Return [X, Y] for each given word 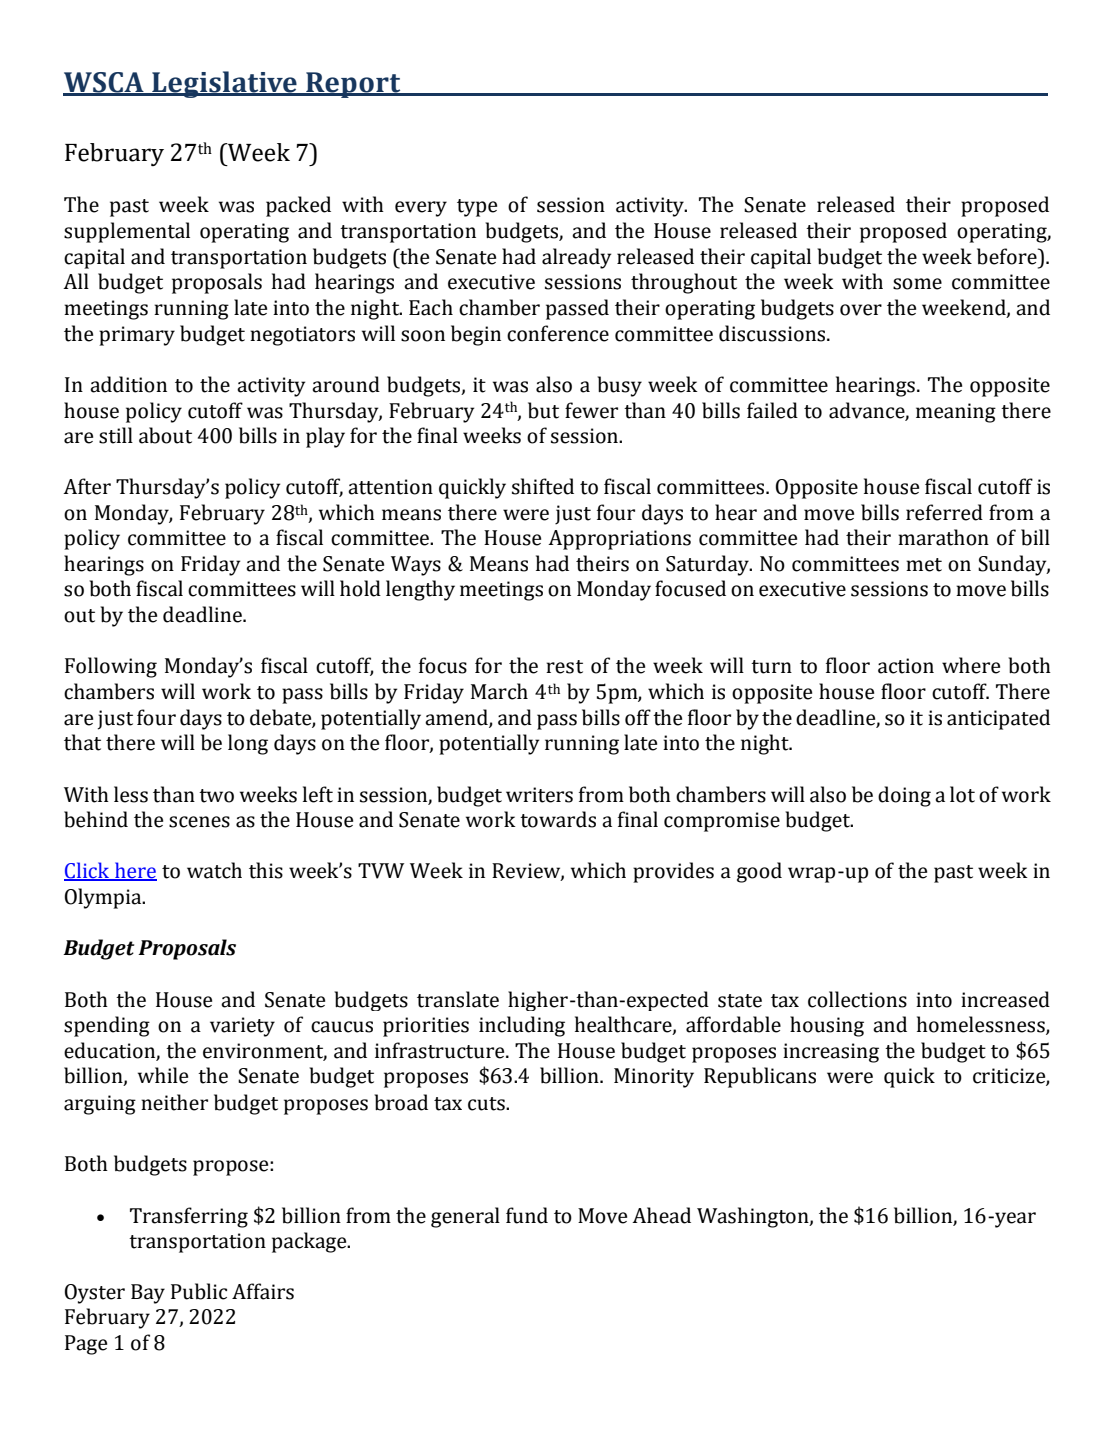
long [248, 744]
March [499, 691]
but [543, 410]
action [906, 666]
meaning [956, 413]
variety [242, 1027]
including [522, 1026]
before [1008, 256]
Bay [148, 1294]
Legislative [224, 84]
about [165, 435]
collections [857, 999]
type [477, 208]
